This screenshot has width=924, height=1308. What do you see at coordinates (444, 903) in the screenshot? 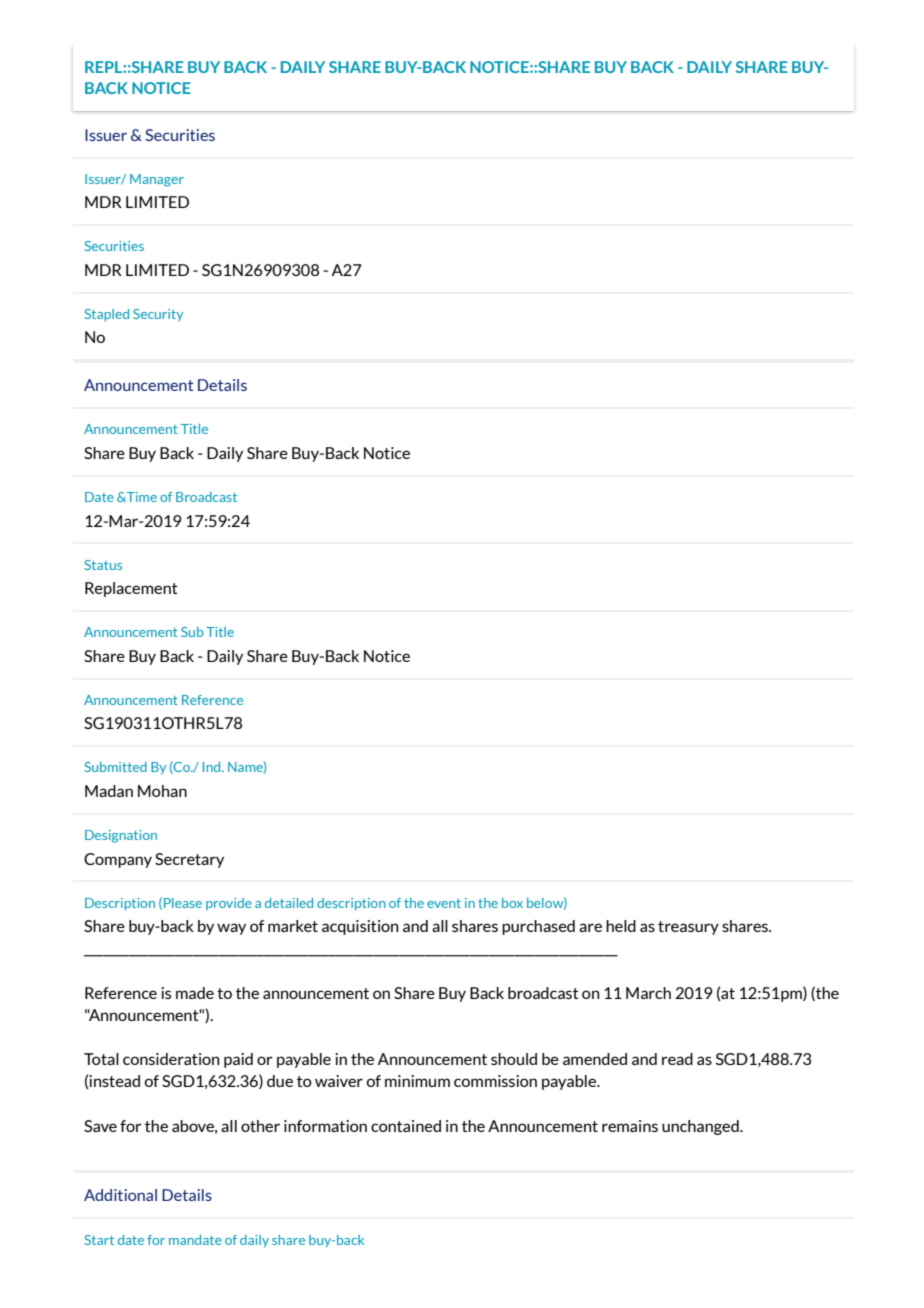
I see `event` at bounding box center [444, 903].
